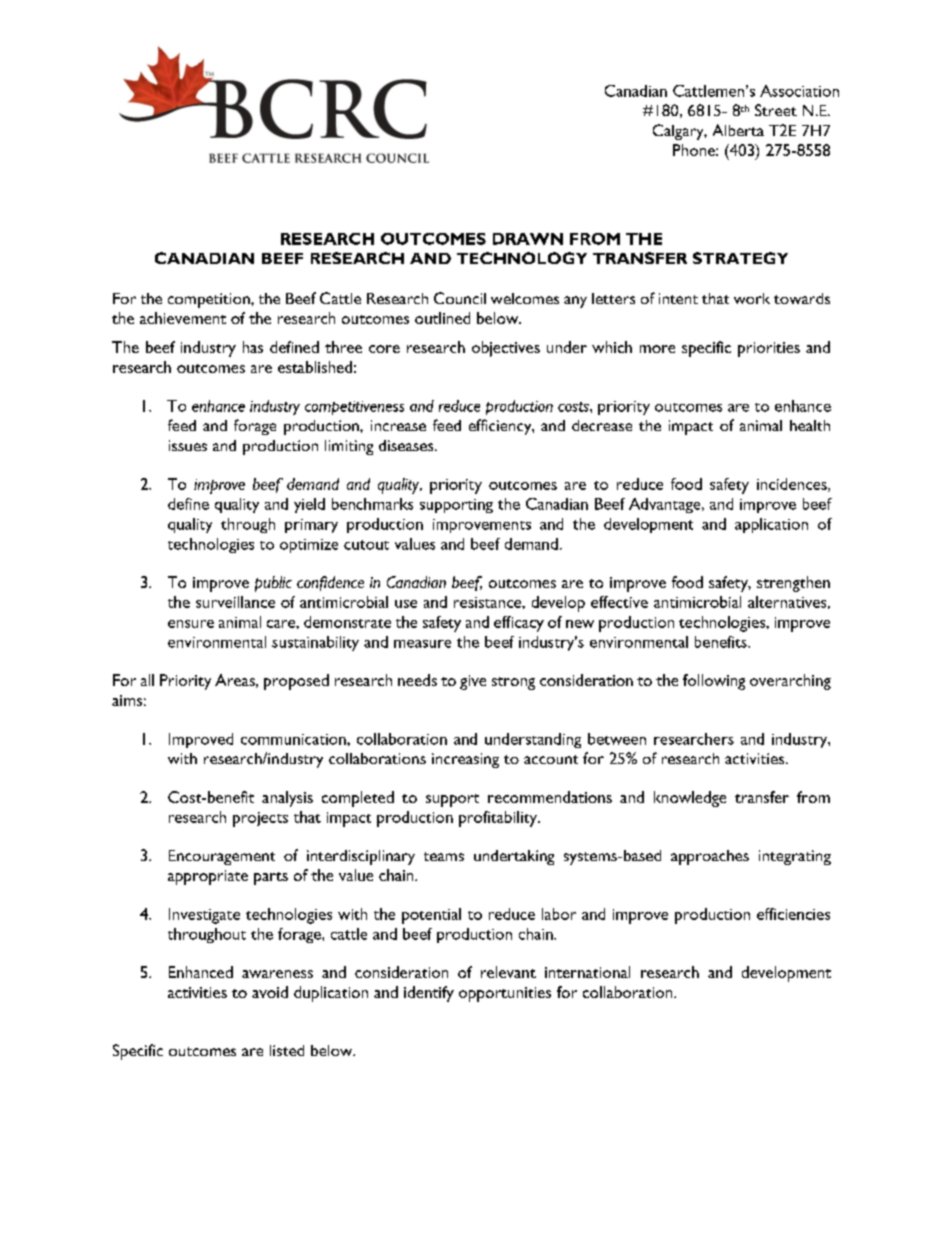 This screenshot has width=952, height=1233. Describe the element at coordinates (519, 624) in the screenshot. I see `efficacy` at that location.
